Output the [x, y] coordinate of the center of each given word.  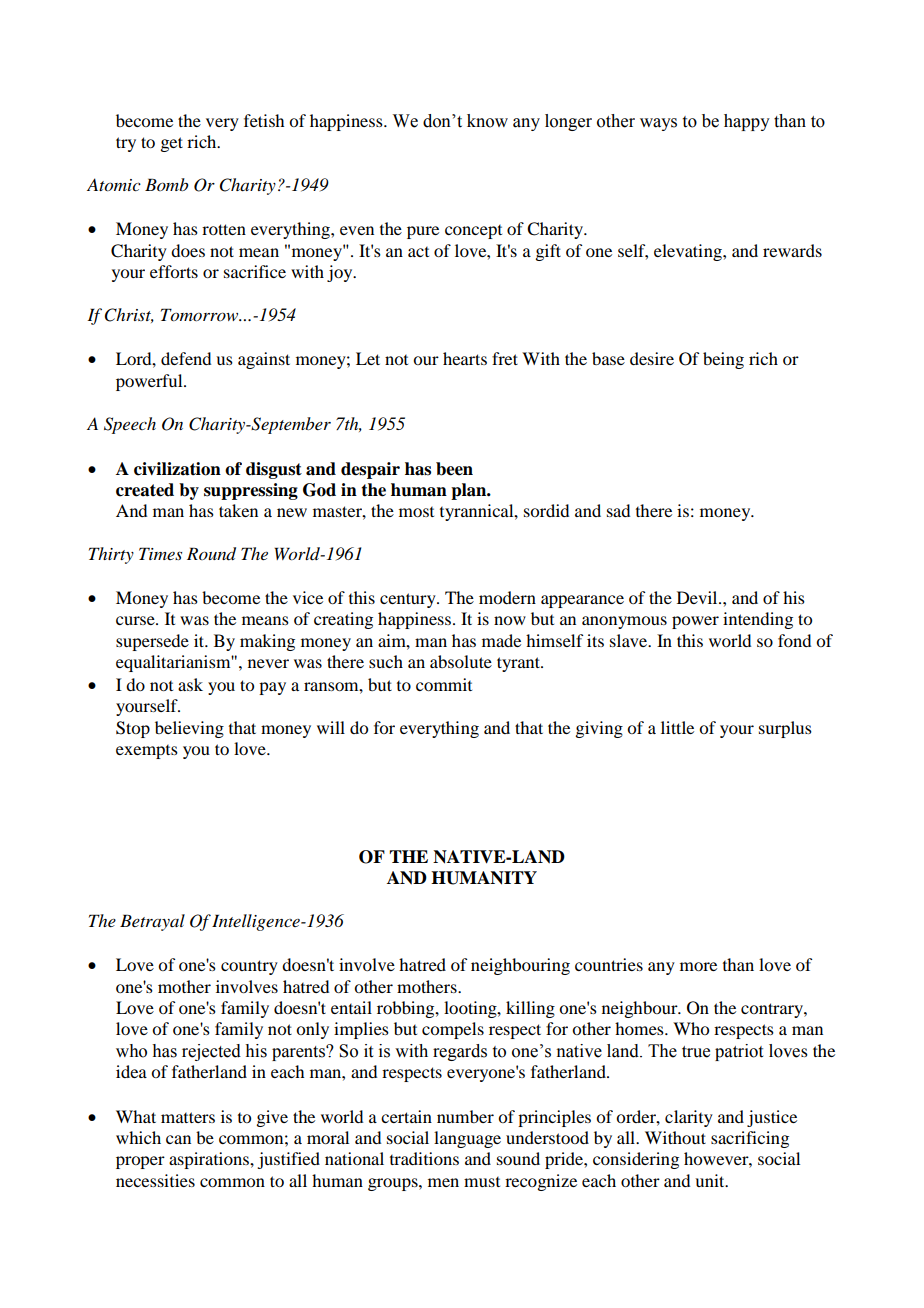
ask [190, 684]
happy [747, 122]
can [178, 1139]
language [467, 1139]
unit [711, 1180]
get [171, 144]
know [487, 121]
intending [758, 620]
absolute [461, 661]
